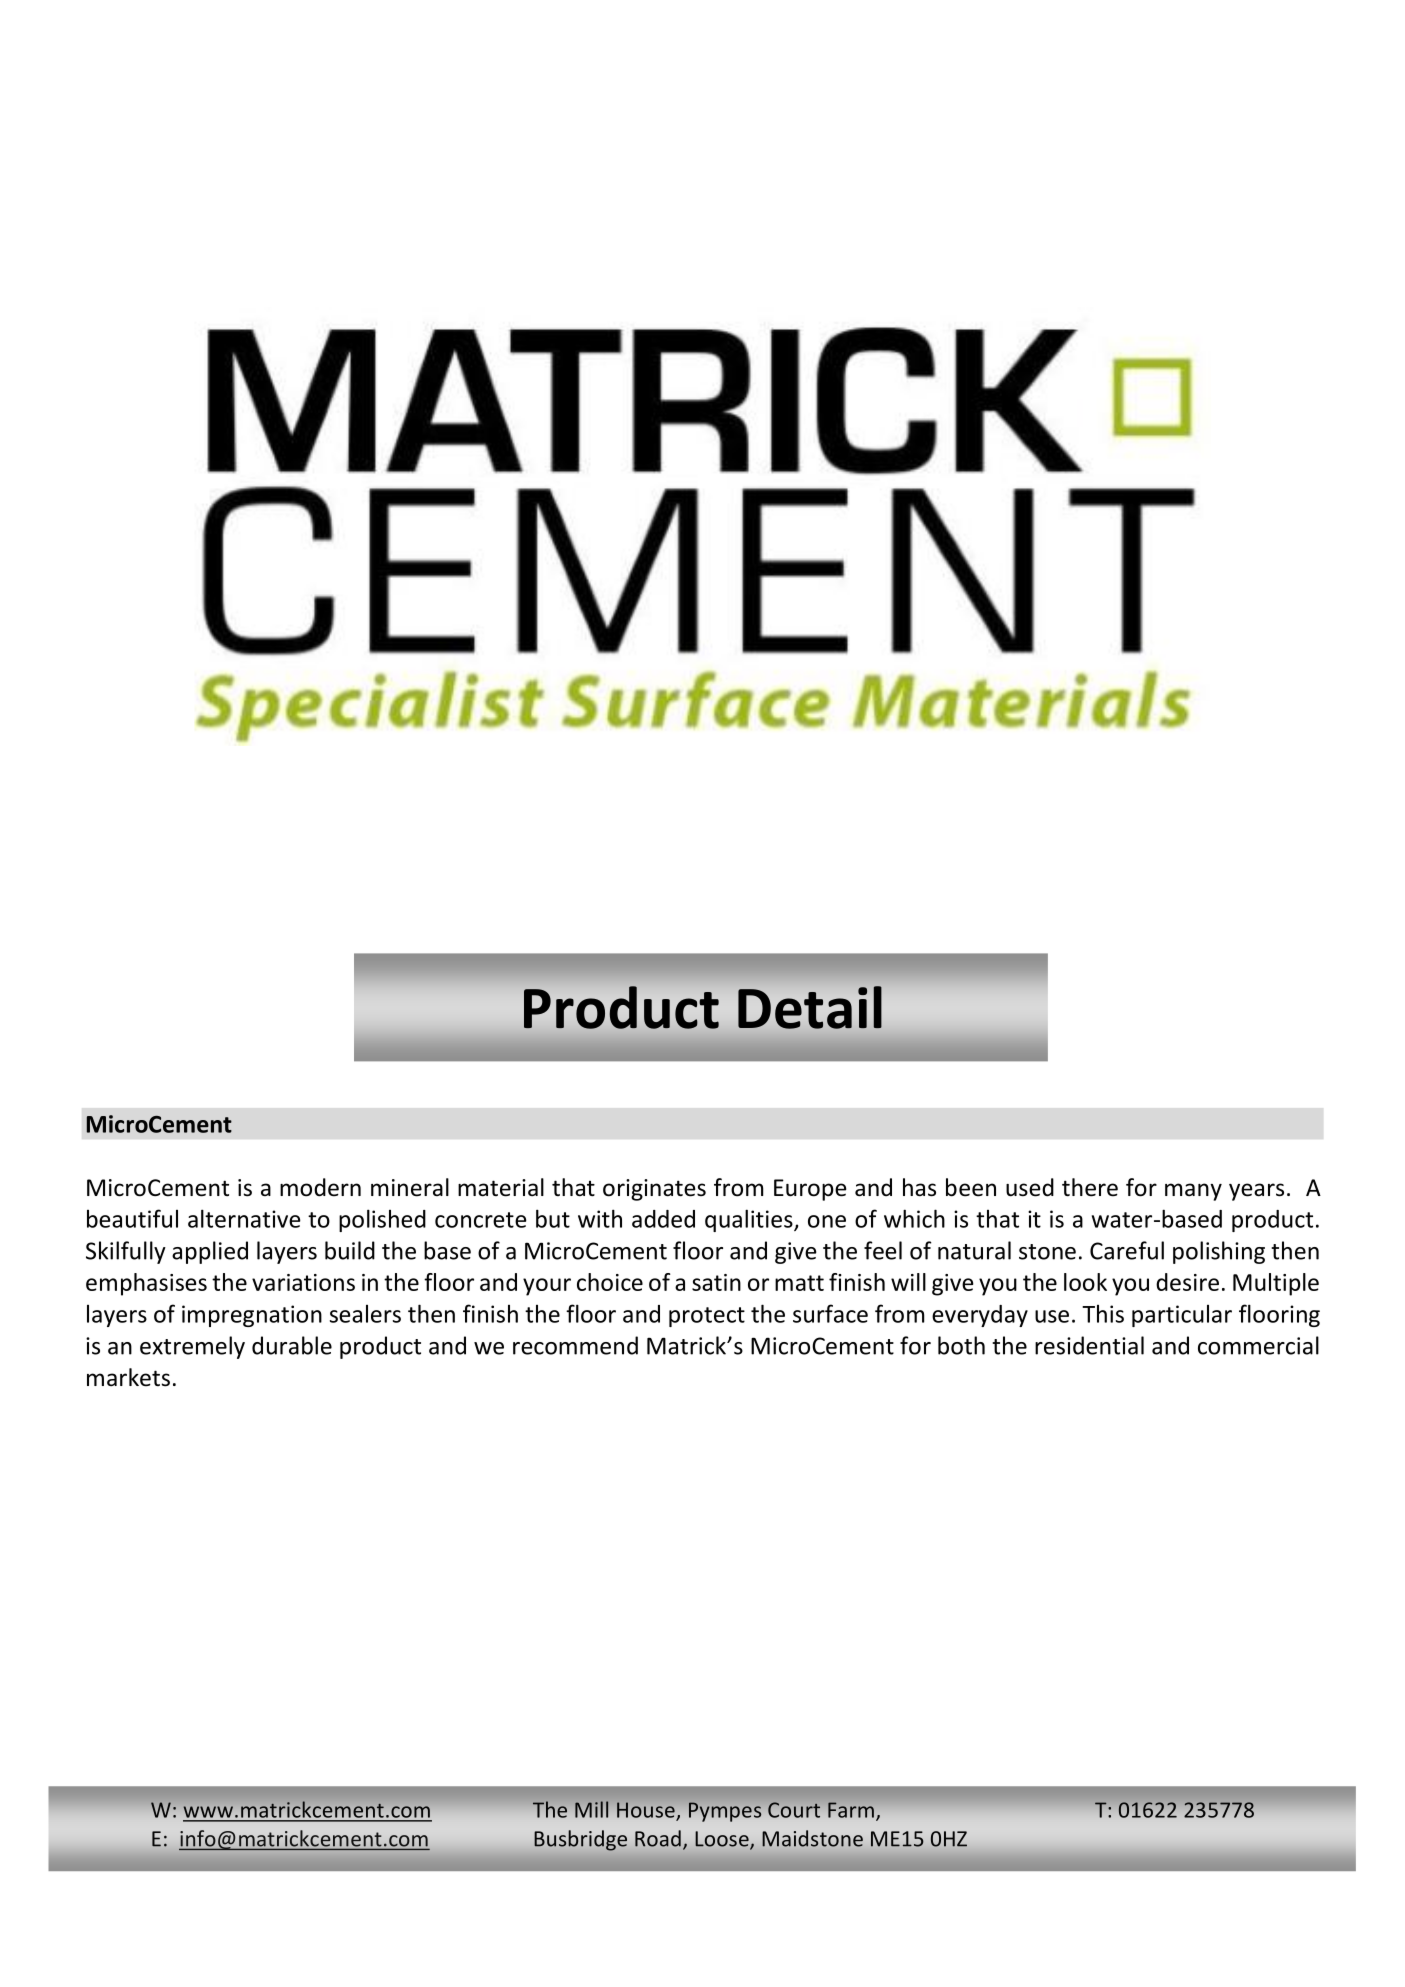  I want to click on Loose, so click(723, 1840).
